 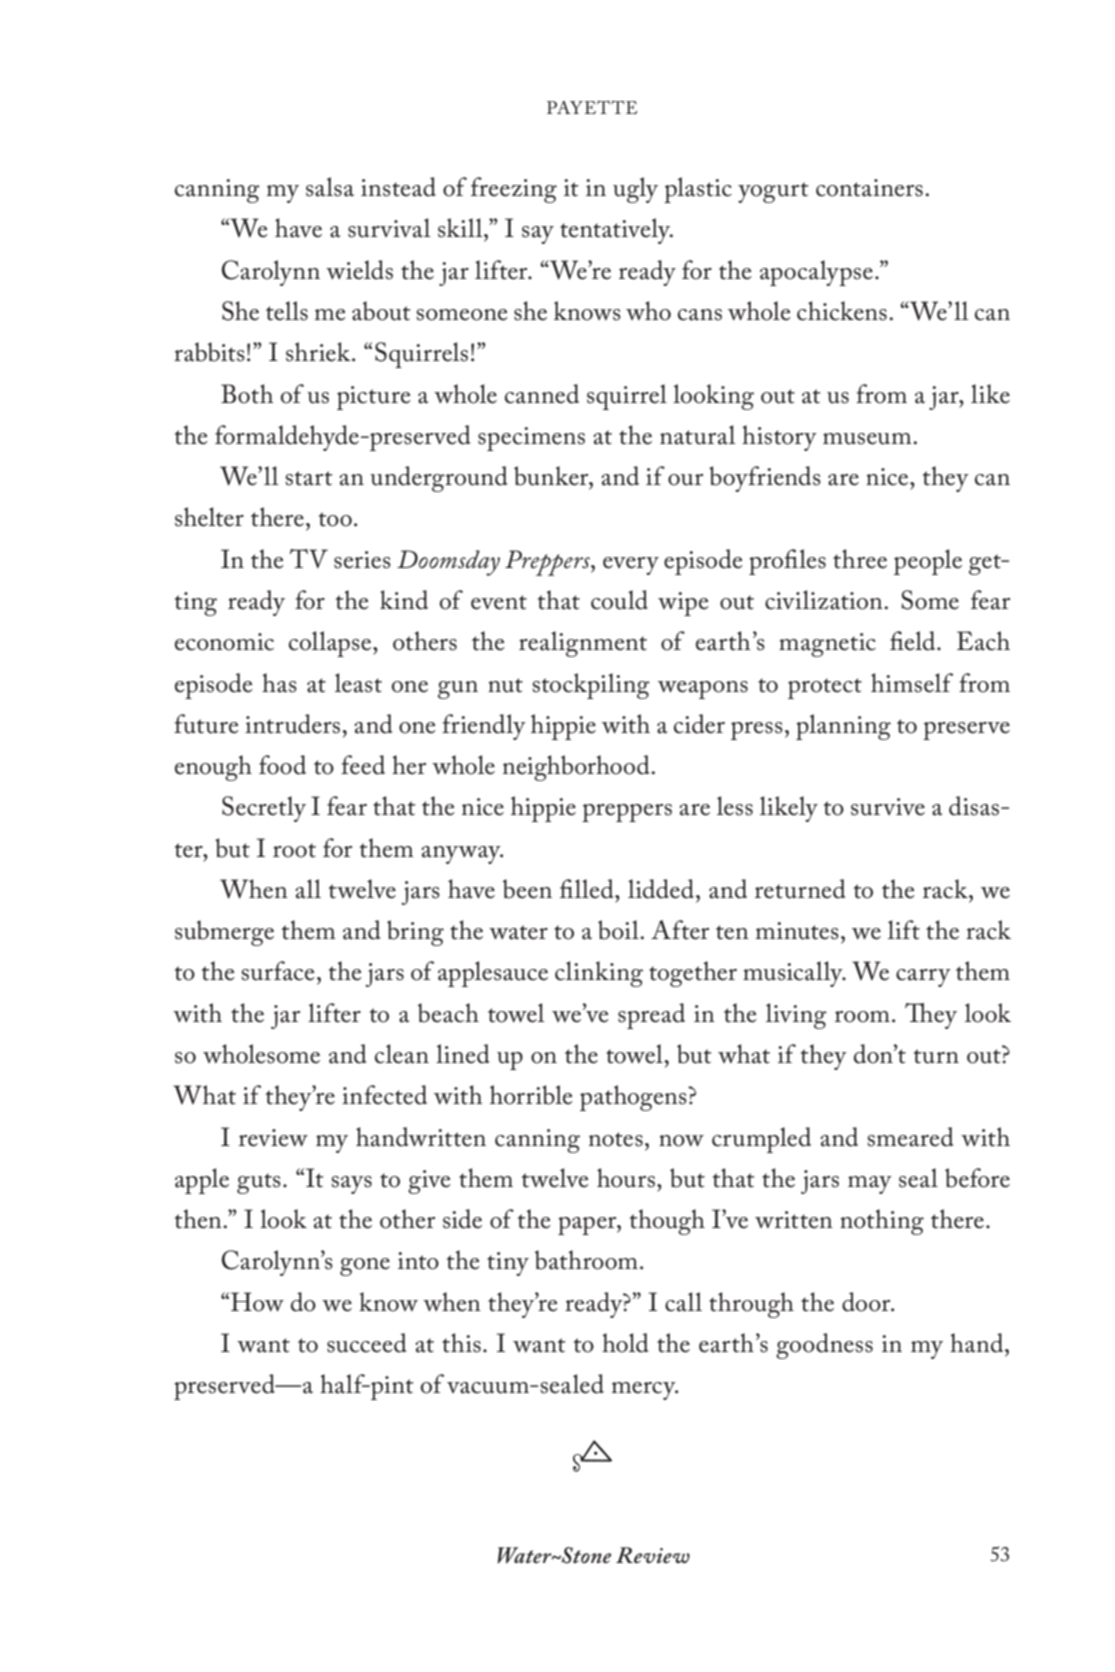 I want to click on containers, so click(x=869, y=188).
